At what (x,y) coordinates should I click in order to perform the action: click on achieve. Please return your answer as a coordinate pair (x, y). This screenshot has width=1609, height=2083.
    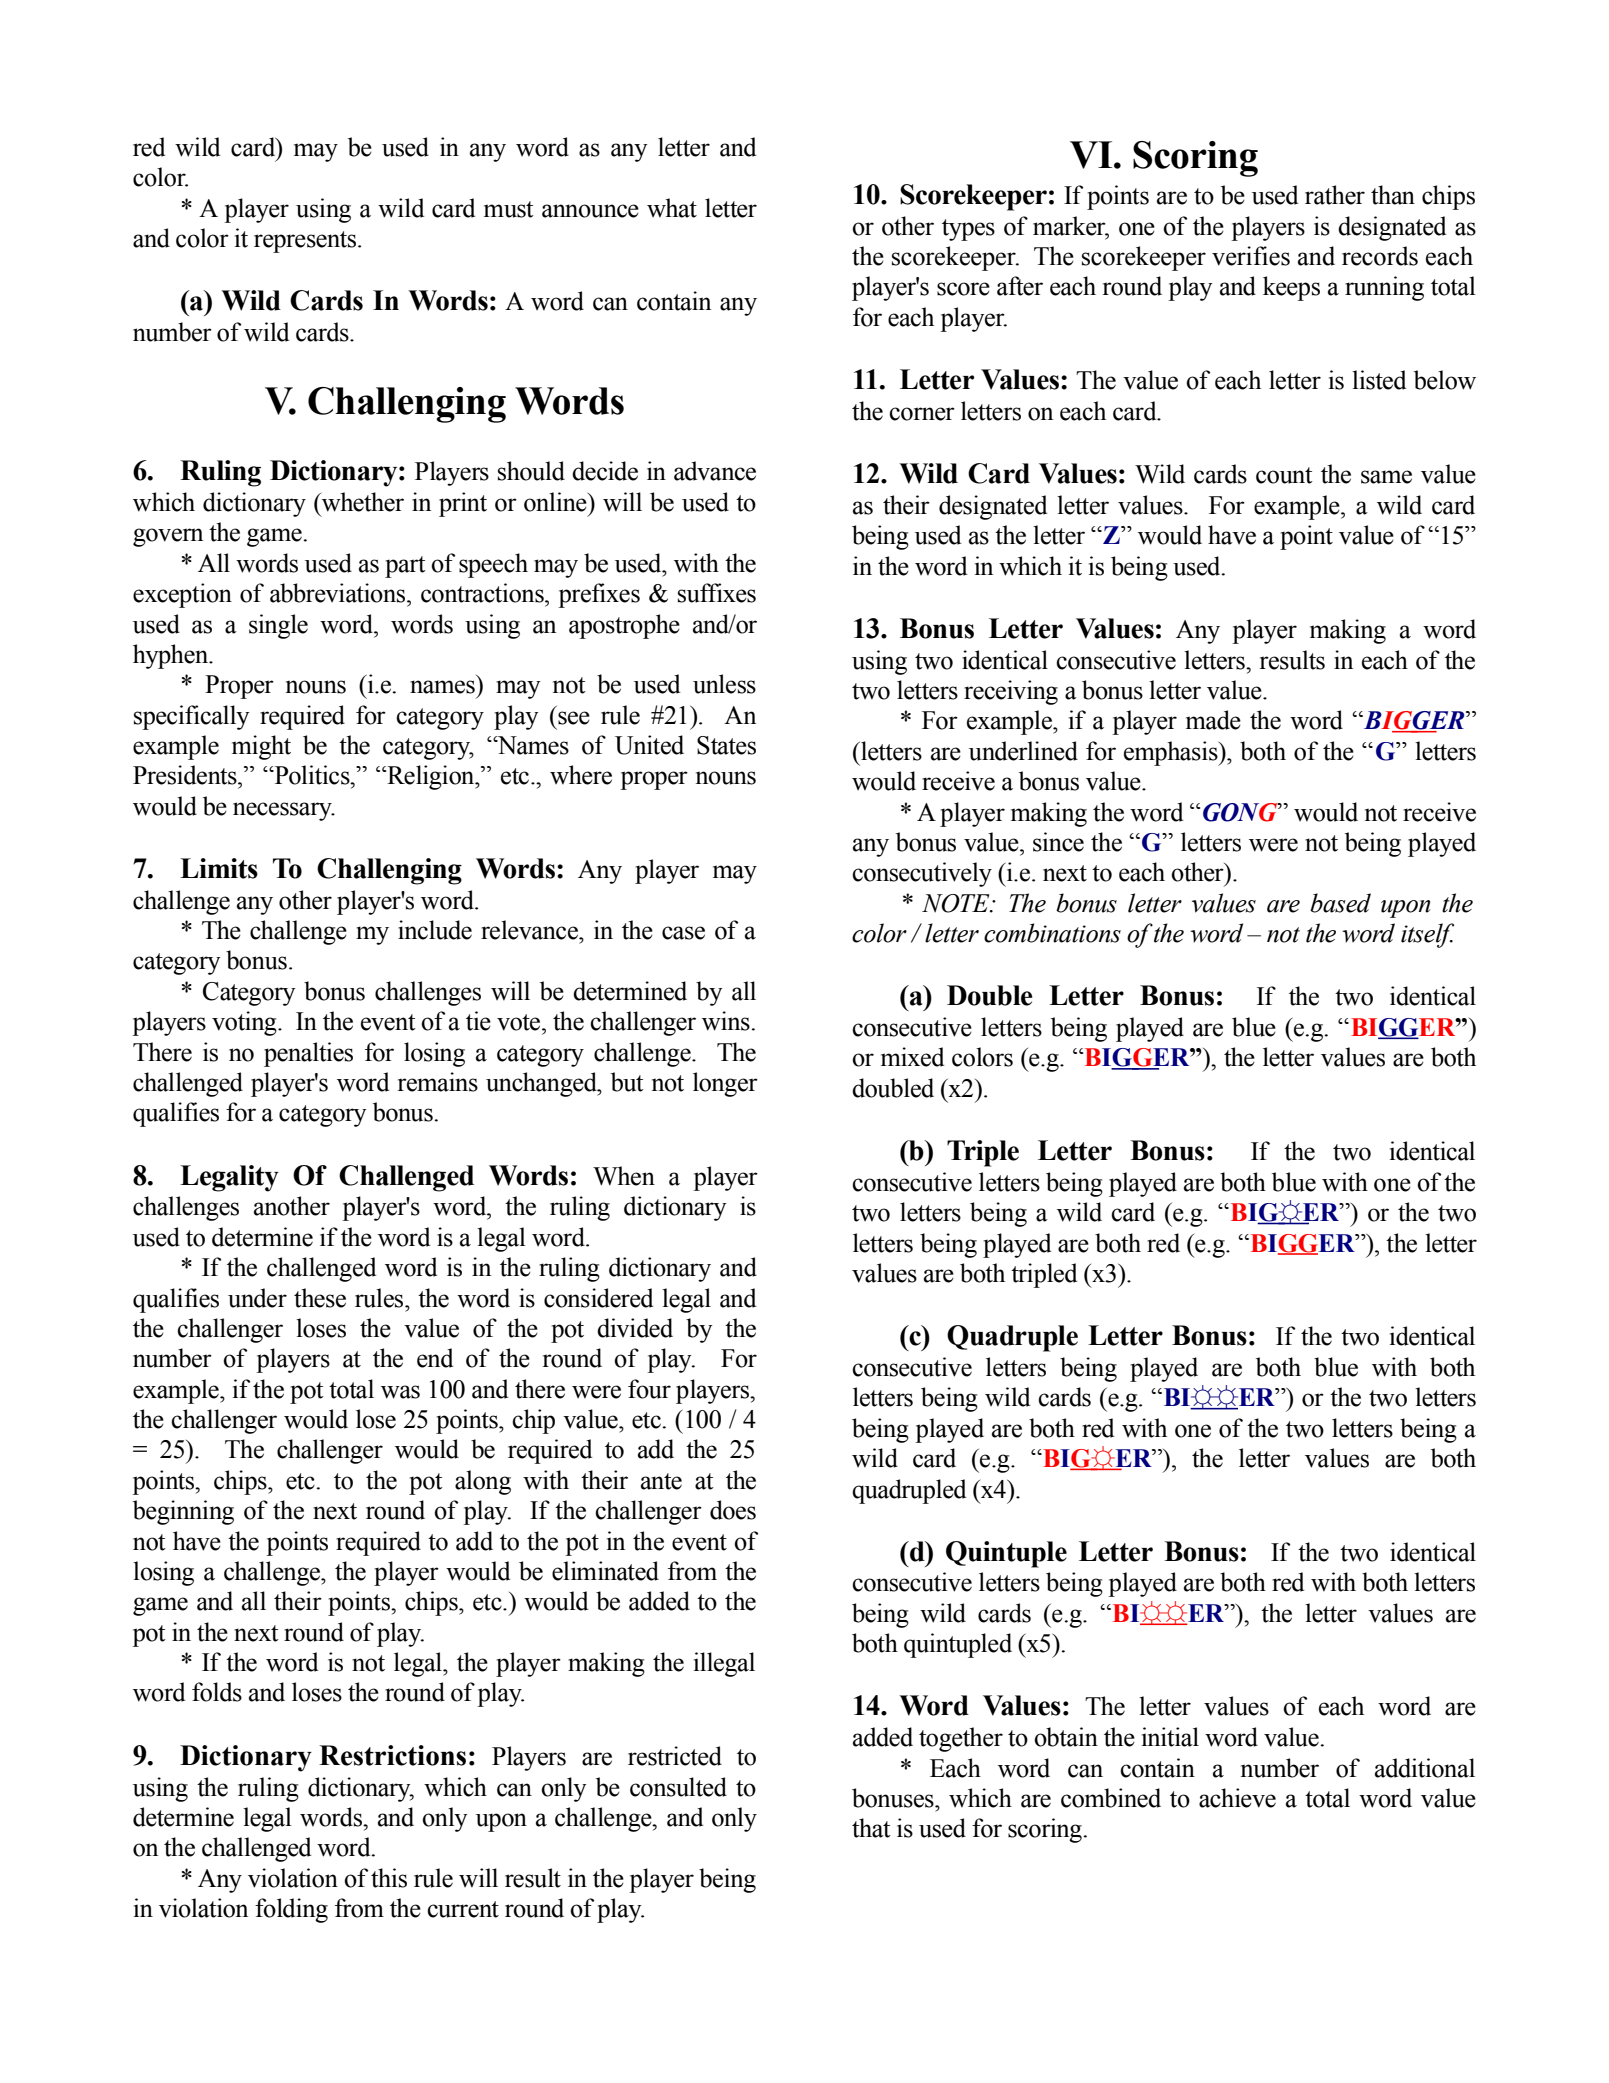
    Looking at the image, I should click on (1237, 1798).
